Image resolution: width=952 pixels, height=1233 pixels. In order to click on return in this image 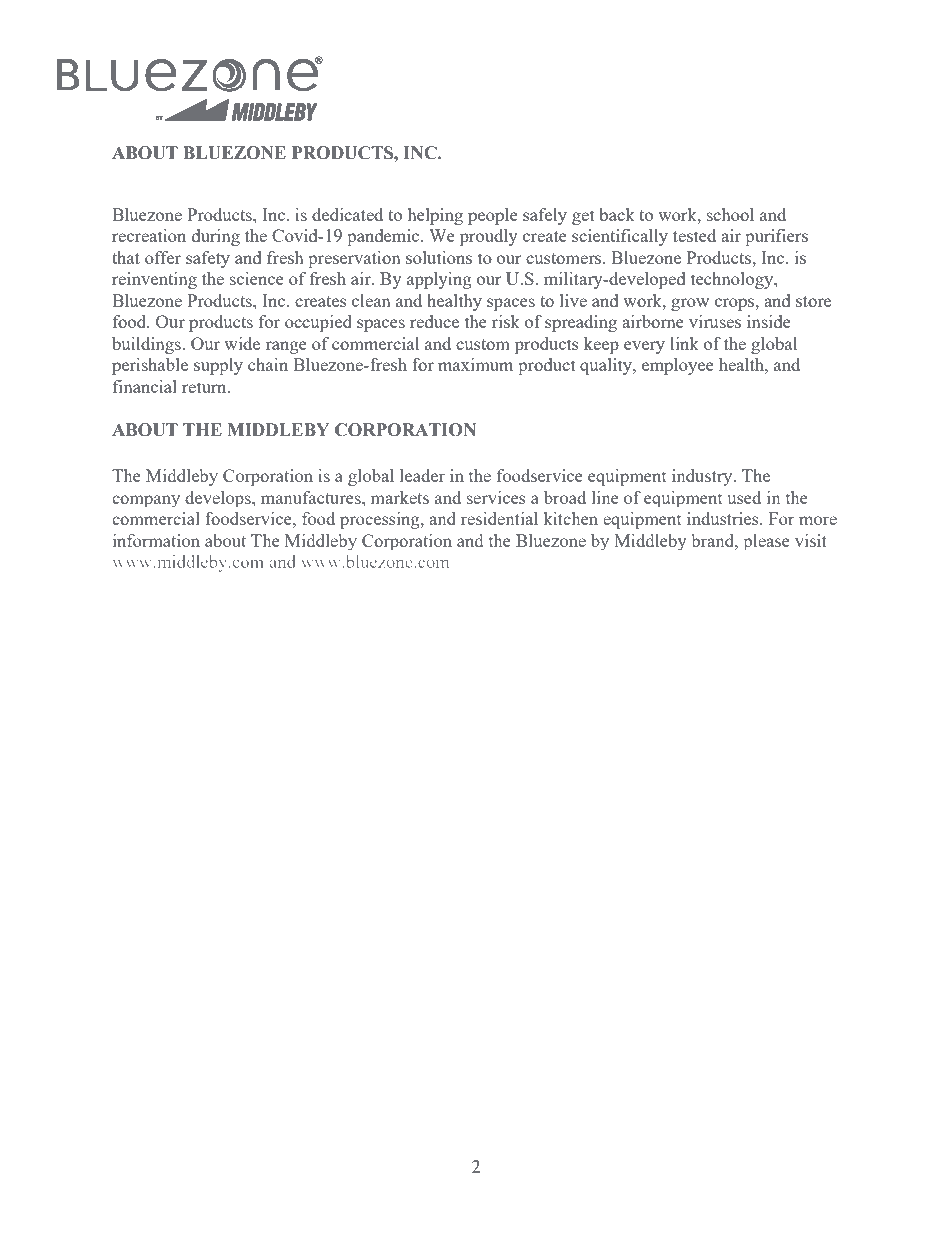, I will do `click(205, 387)`.
